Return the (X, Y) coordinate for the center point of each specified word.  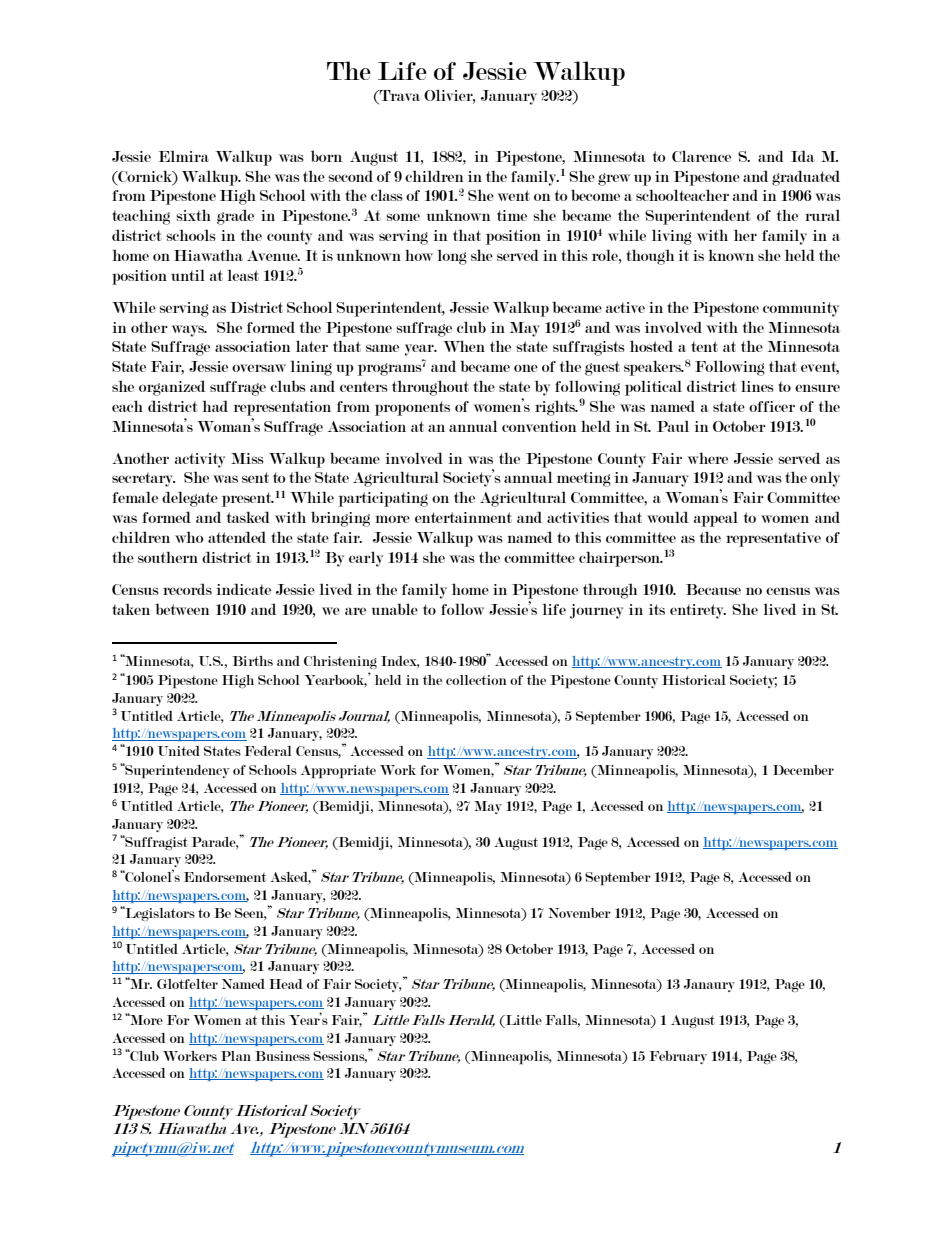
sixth (193, 215)
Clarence (701, 156)
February (678, 1057)
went (514, 195)
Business (282, 1056)
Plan (236, 1056)
